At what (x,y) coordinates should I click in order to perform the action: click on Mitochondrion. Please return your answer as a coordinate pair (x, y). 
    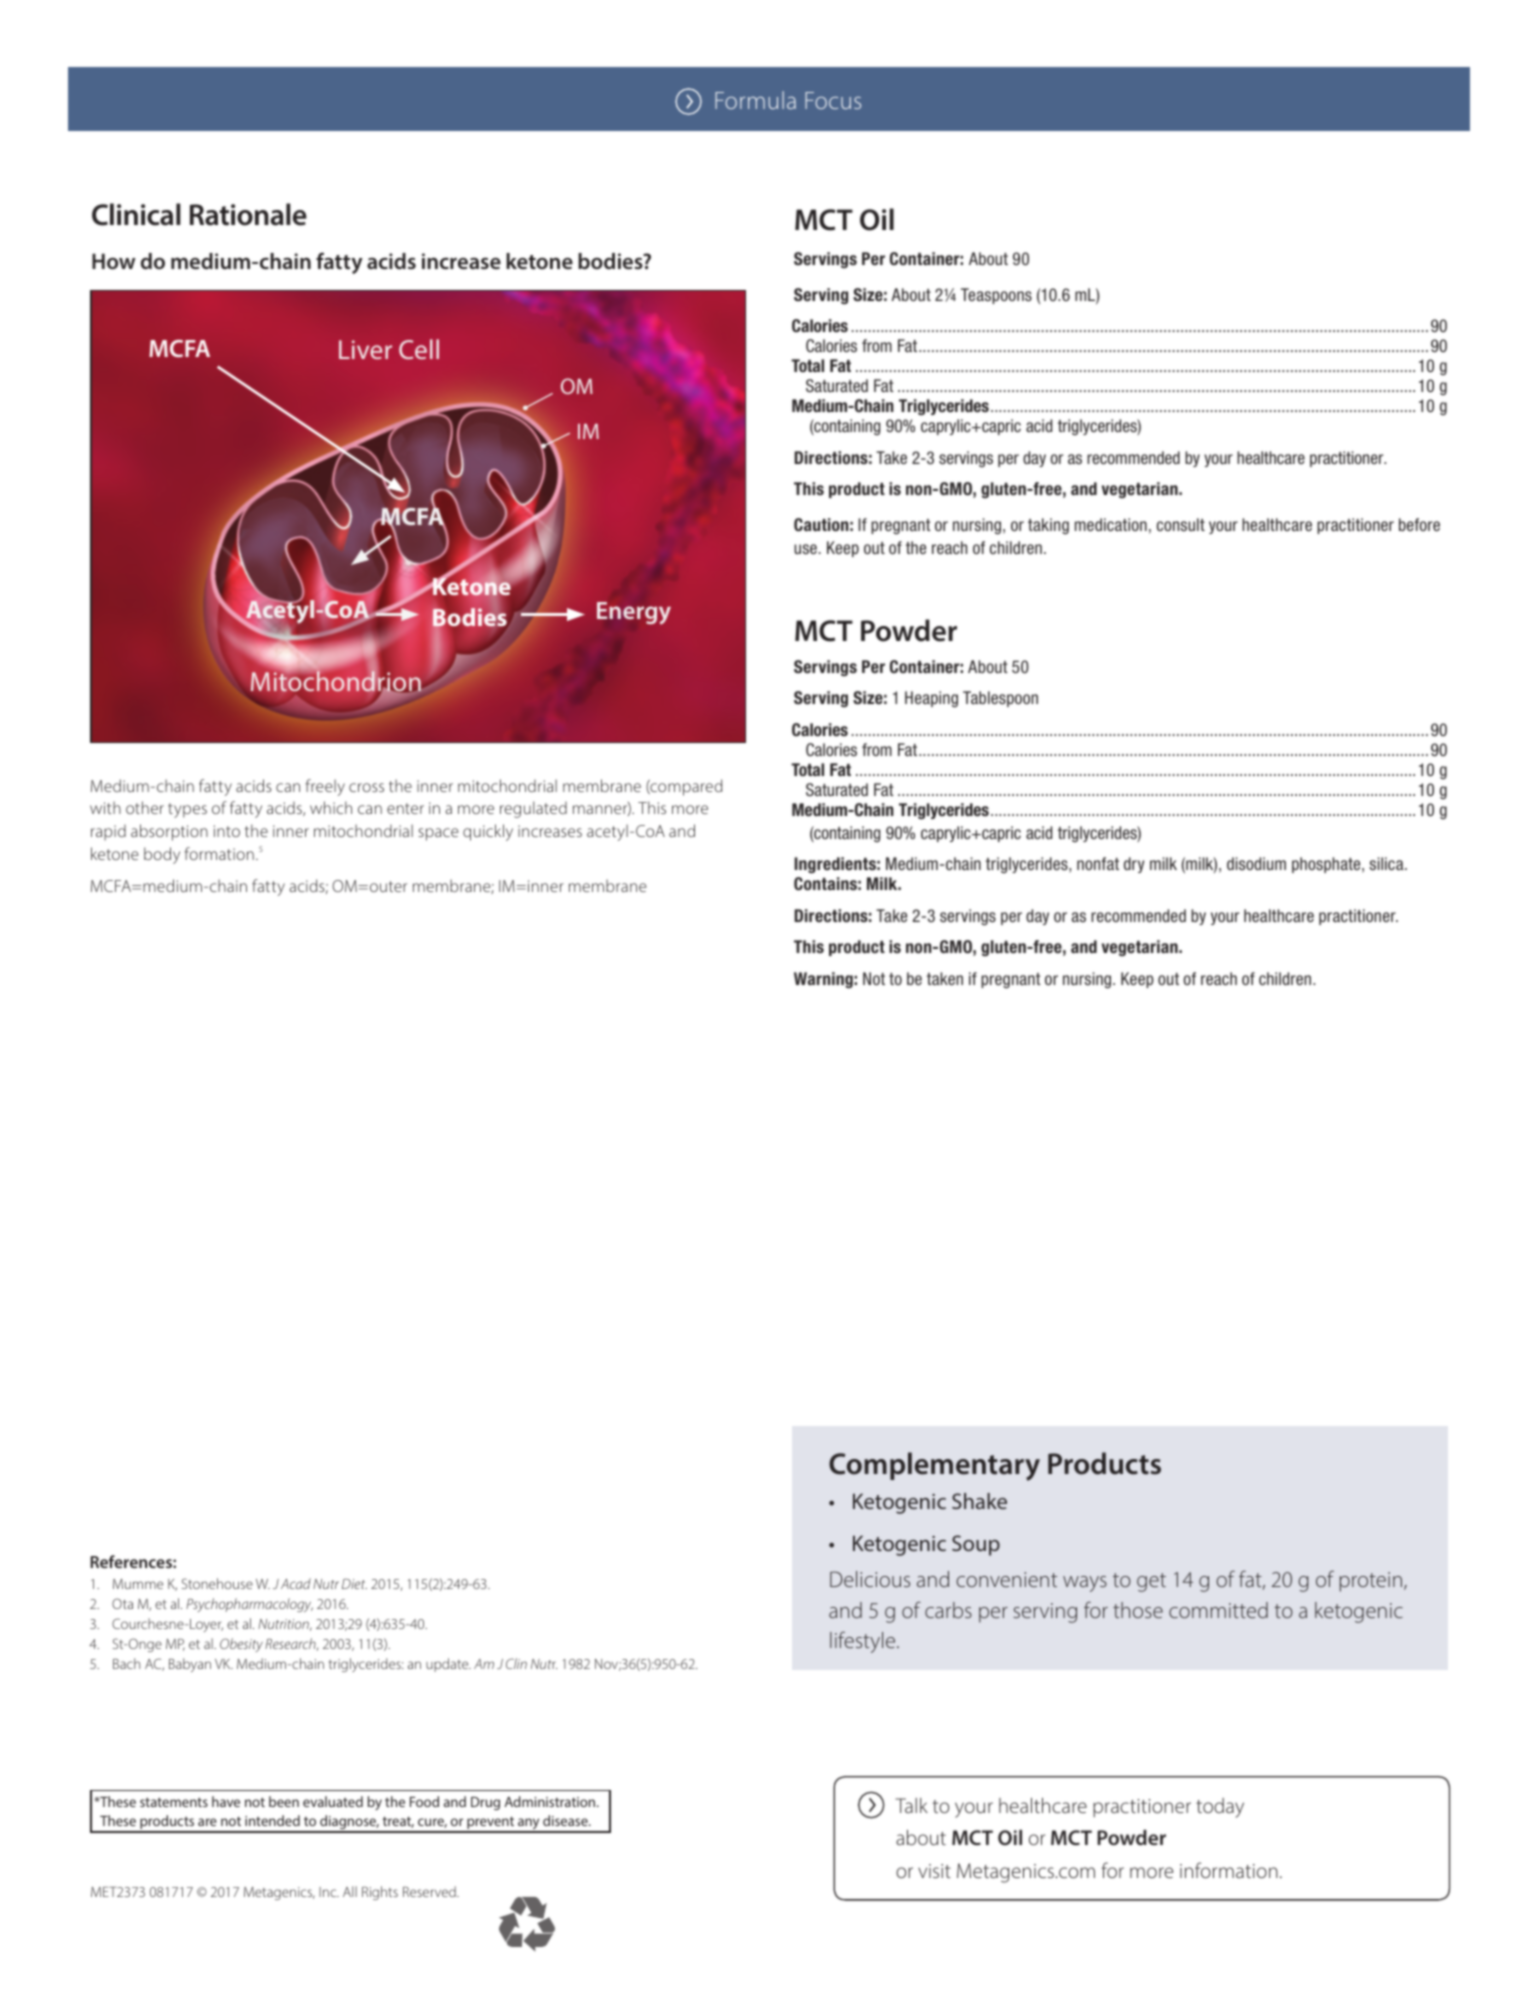
    Looking at the image, I should click on (336, 681).
